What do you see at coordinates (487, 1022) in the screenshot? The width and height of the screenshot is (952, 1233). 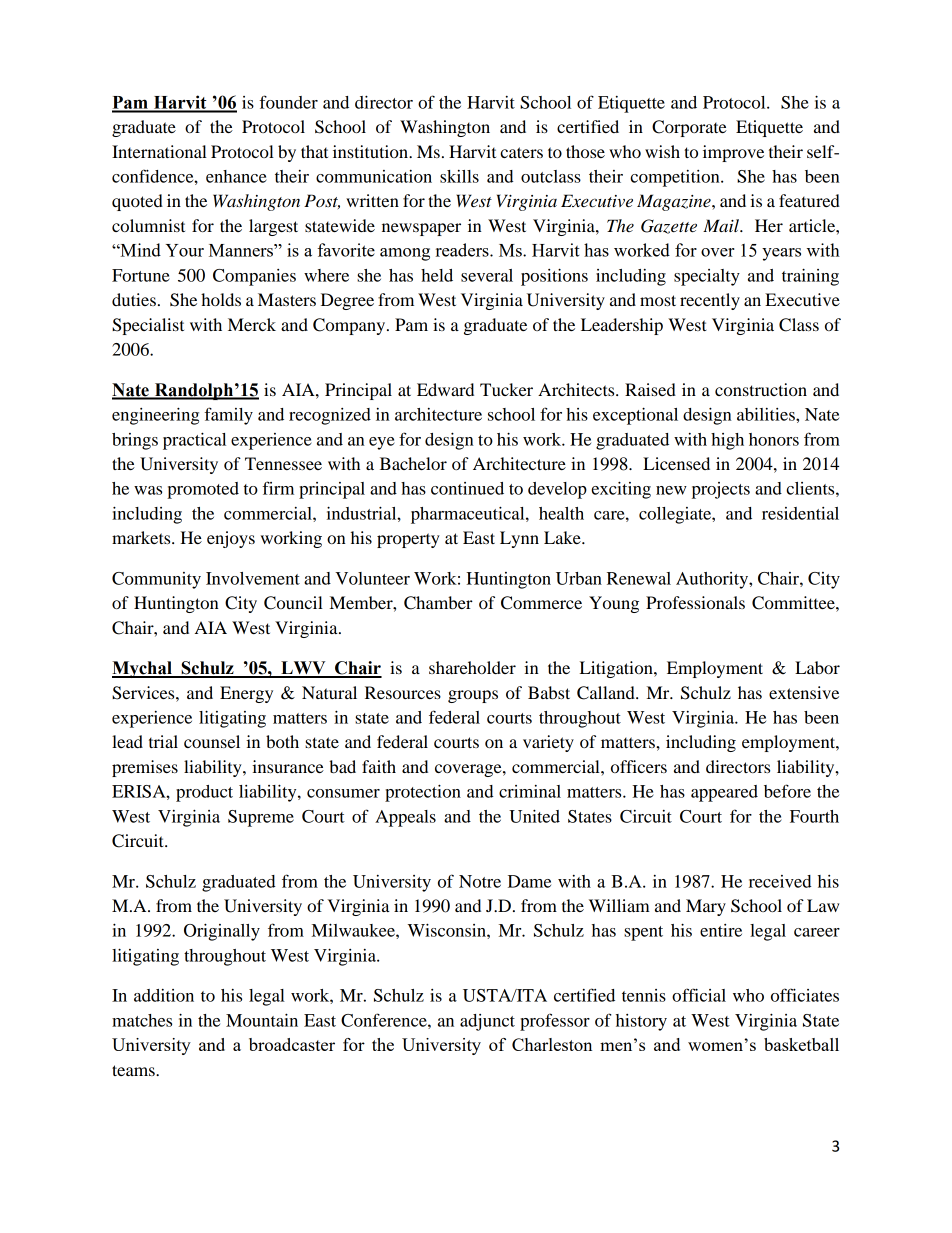 I see `adjunct` at bounding box center [487, 1022].
